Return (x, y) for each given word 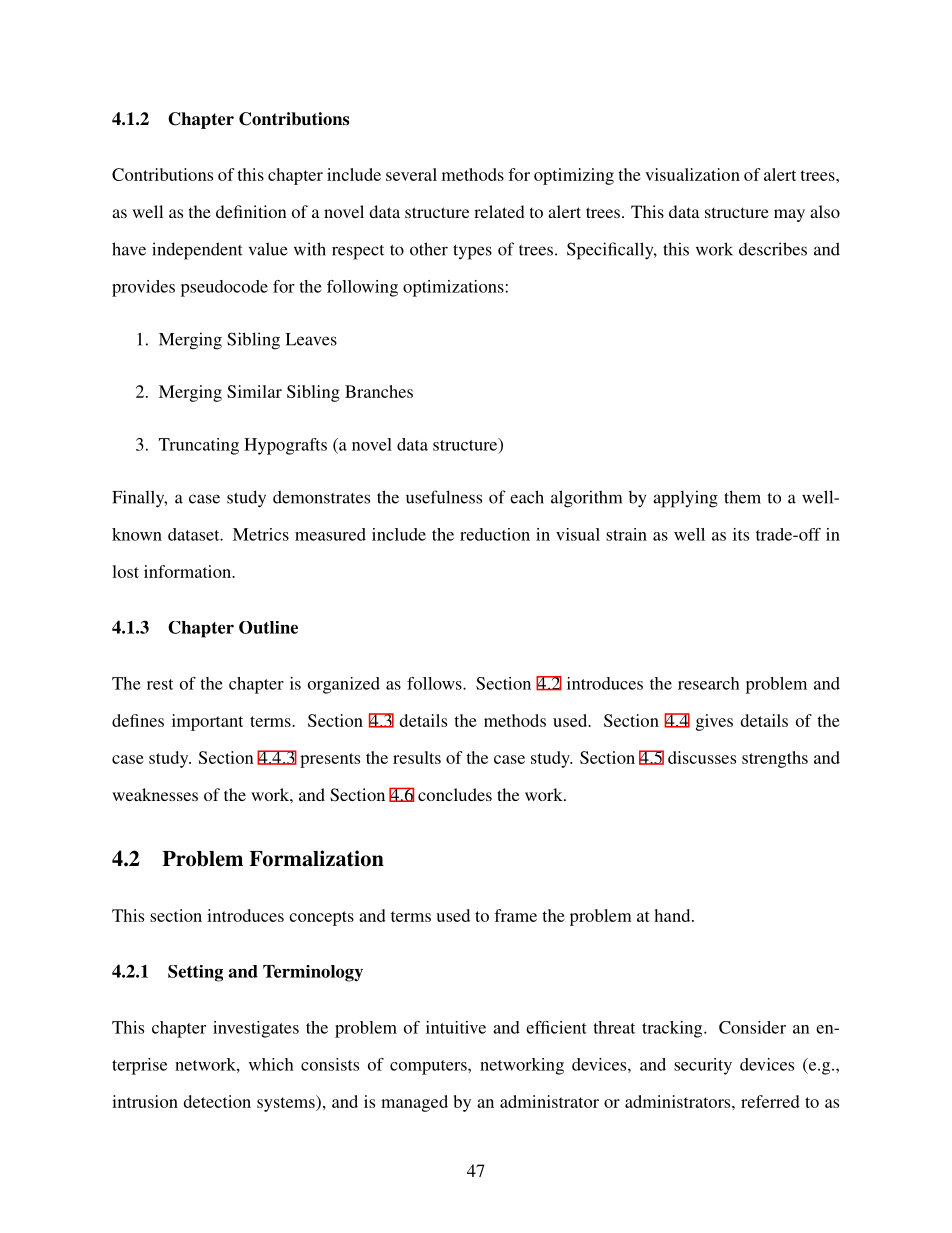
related (499, 211)
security (703, 1066)
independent (197, 251)
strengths (775, 759)
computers (429, 1067)
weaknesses (155, 794)
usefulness (444, 497)
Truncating (199, 446)
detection (217, 1101)
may (789, 215)
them (742, 497)
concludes (455, 794)
